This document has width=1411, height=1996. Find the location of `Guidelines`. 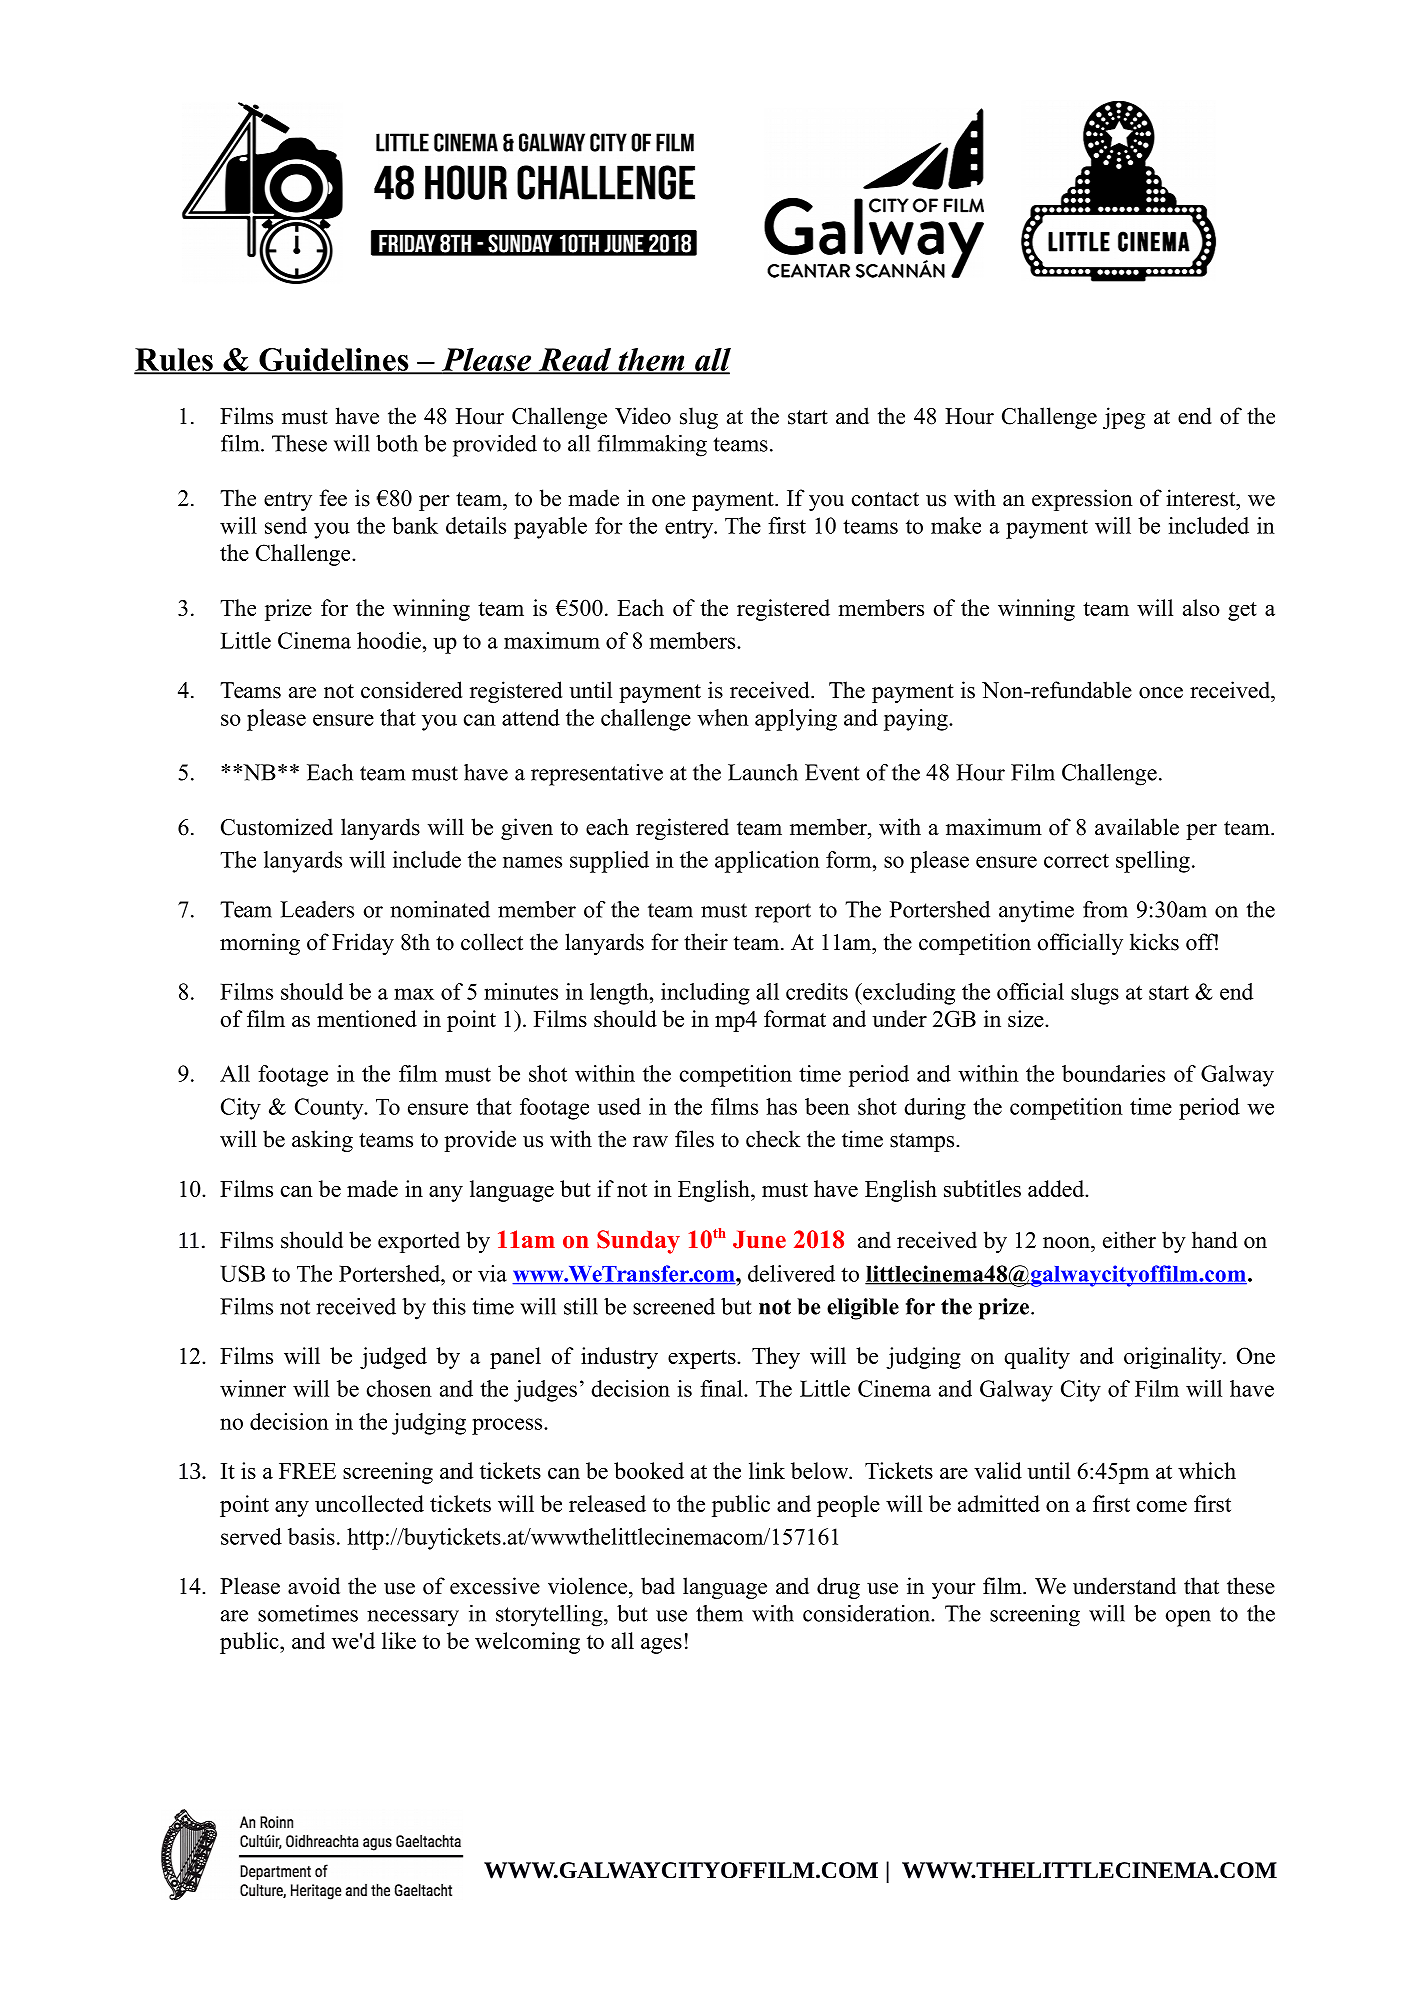

Guidelines is located at coordinates (334, 360).
